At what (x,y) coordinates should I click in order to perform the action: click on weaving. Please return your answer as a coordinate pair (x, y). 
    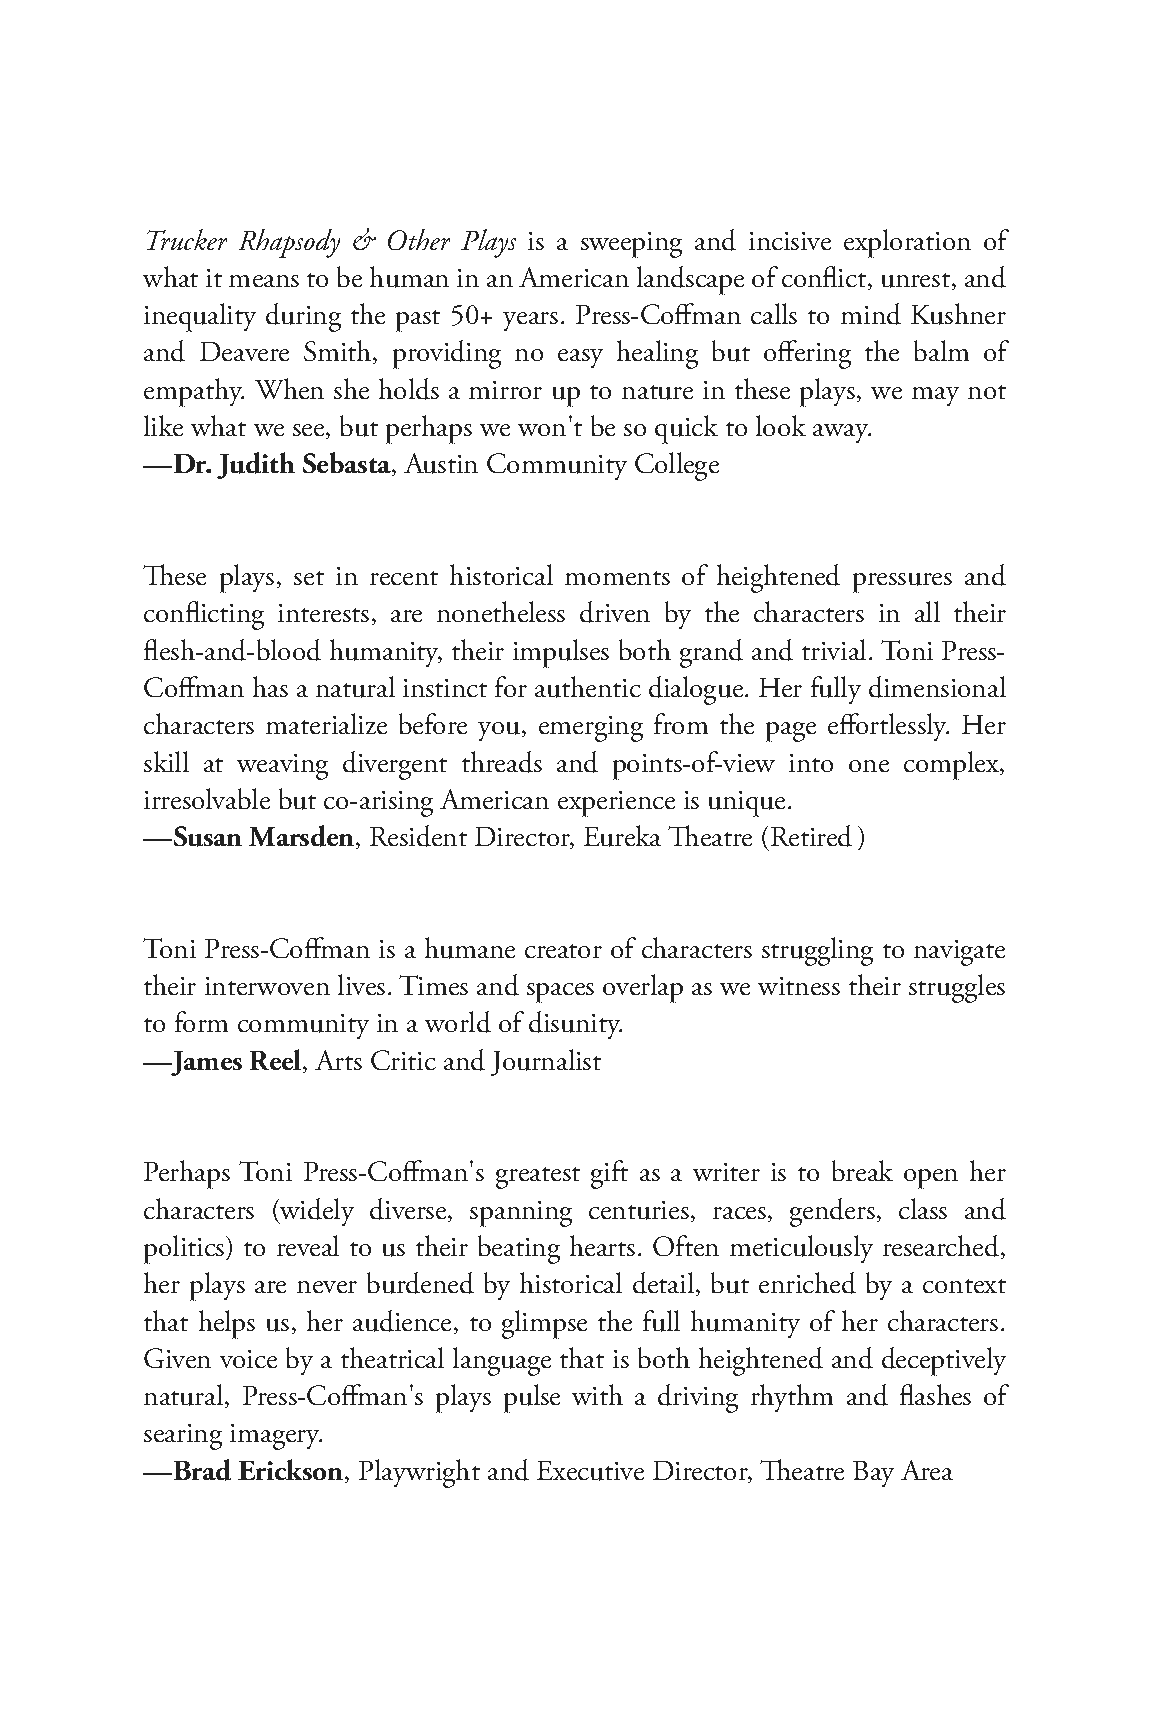
    Looking at the image, I should click on (282, 767).
